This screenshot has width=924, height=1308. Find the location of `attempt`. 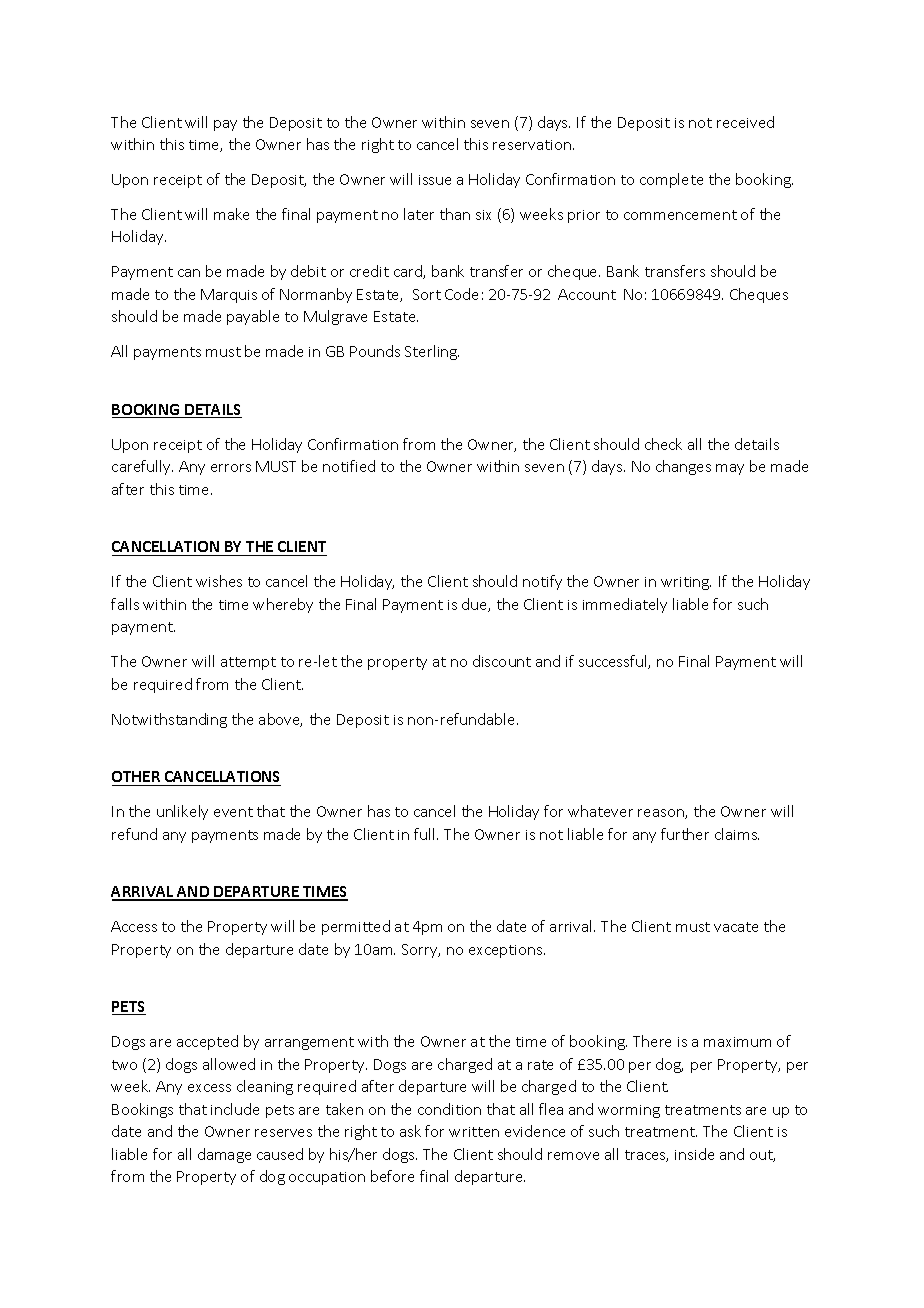

attempt is located at coordinates (248, 663).
